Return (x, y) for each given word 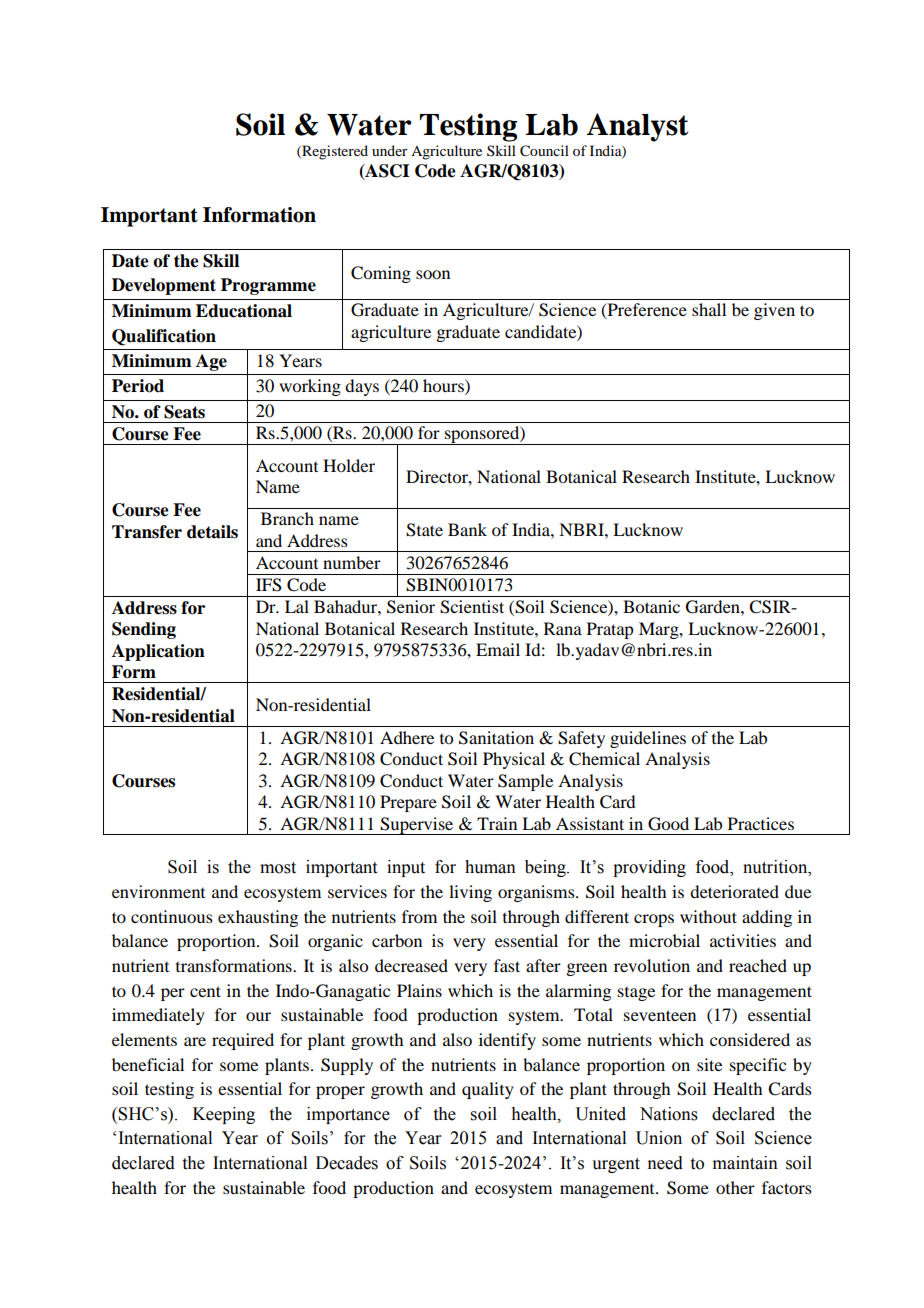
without (708, 916)
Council (544, 151)
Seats (184, 412)
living (470, 893)
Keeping (224, 1115)
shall (709, 309)
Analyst (637, 127)
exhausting (258, 918)
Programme (268, 286)
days (362, 387)
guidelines (648, 739)
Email (498, 649)
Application (158, 652)
